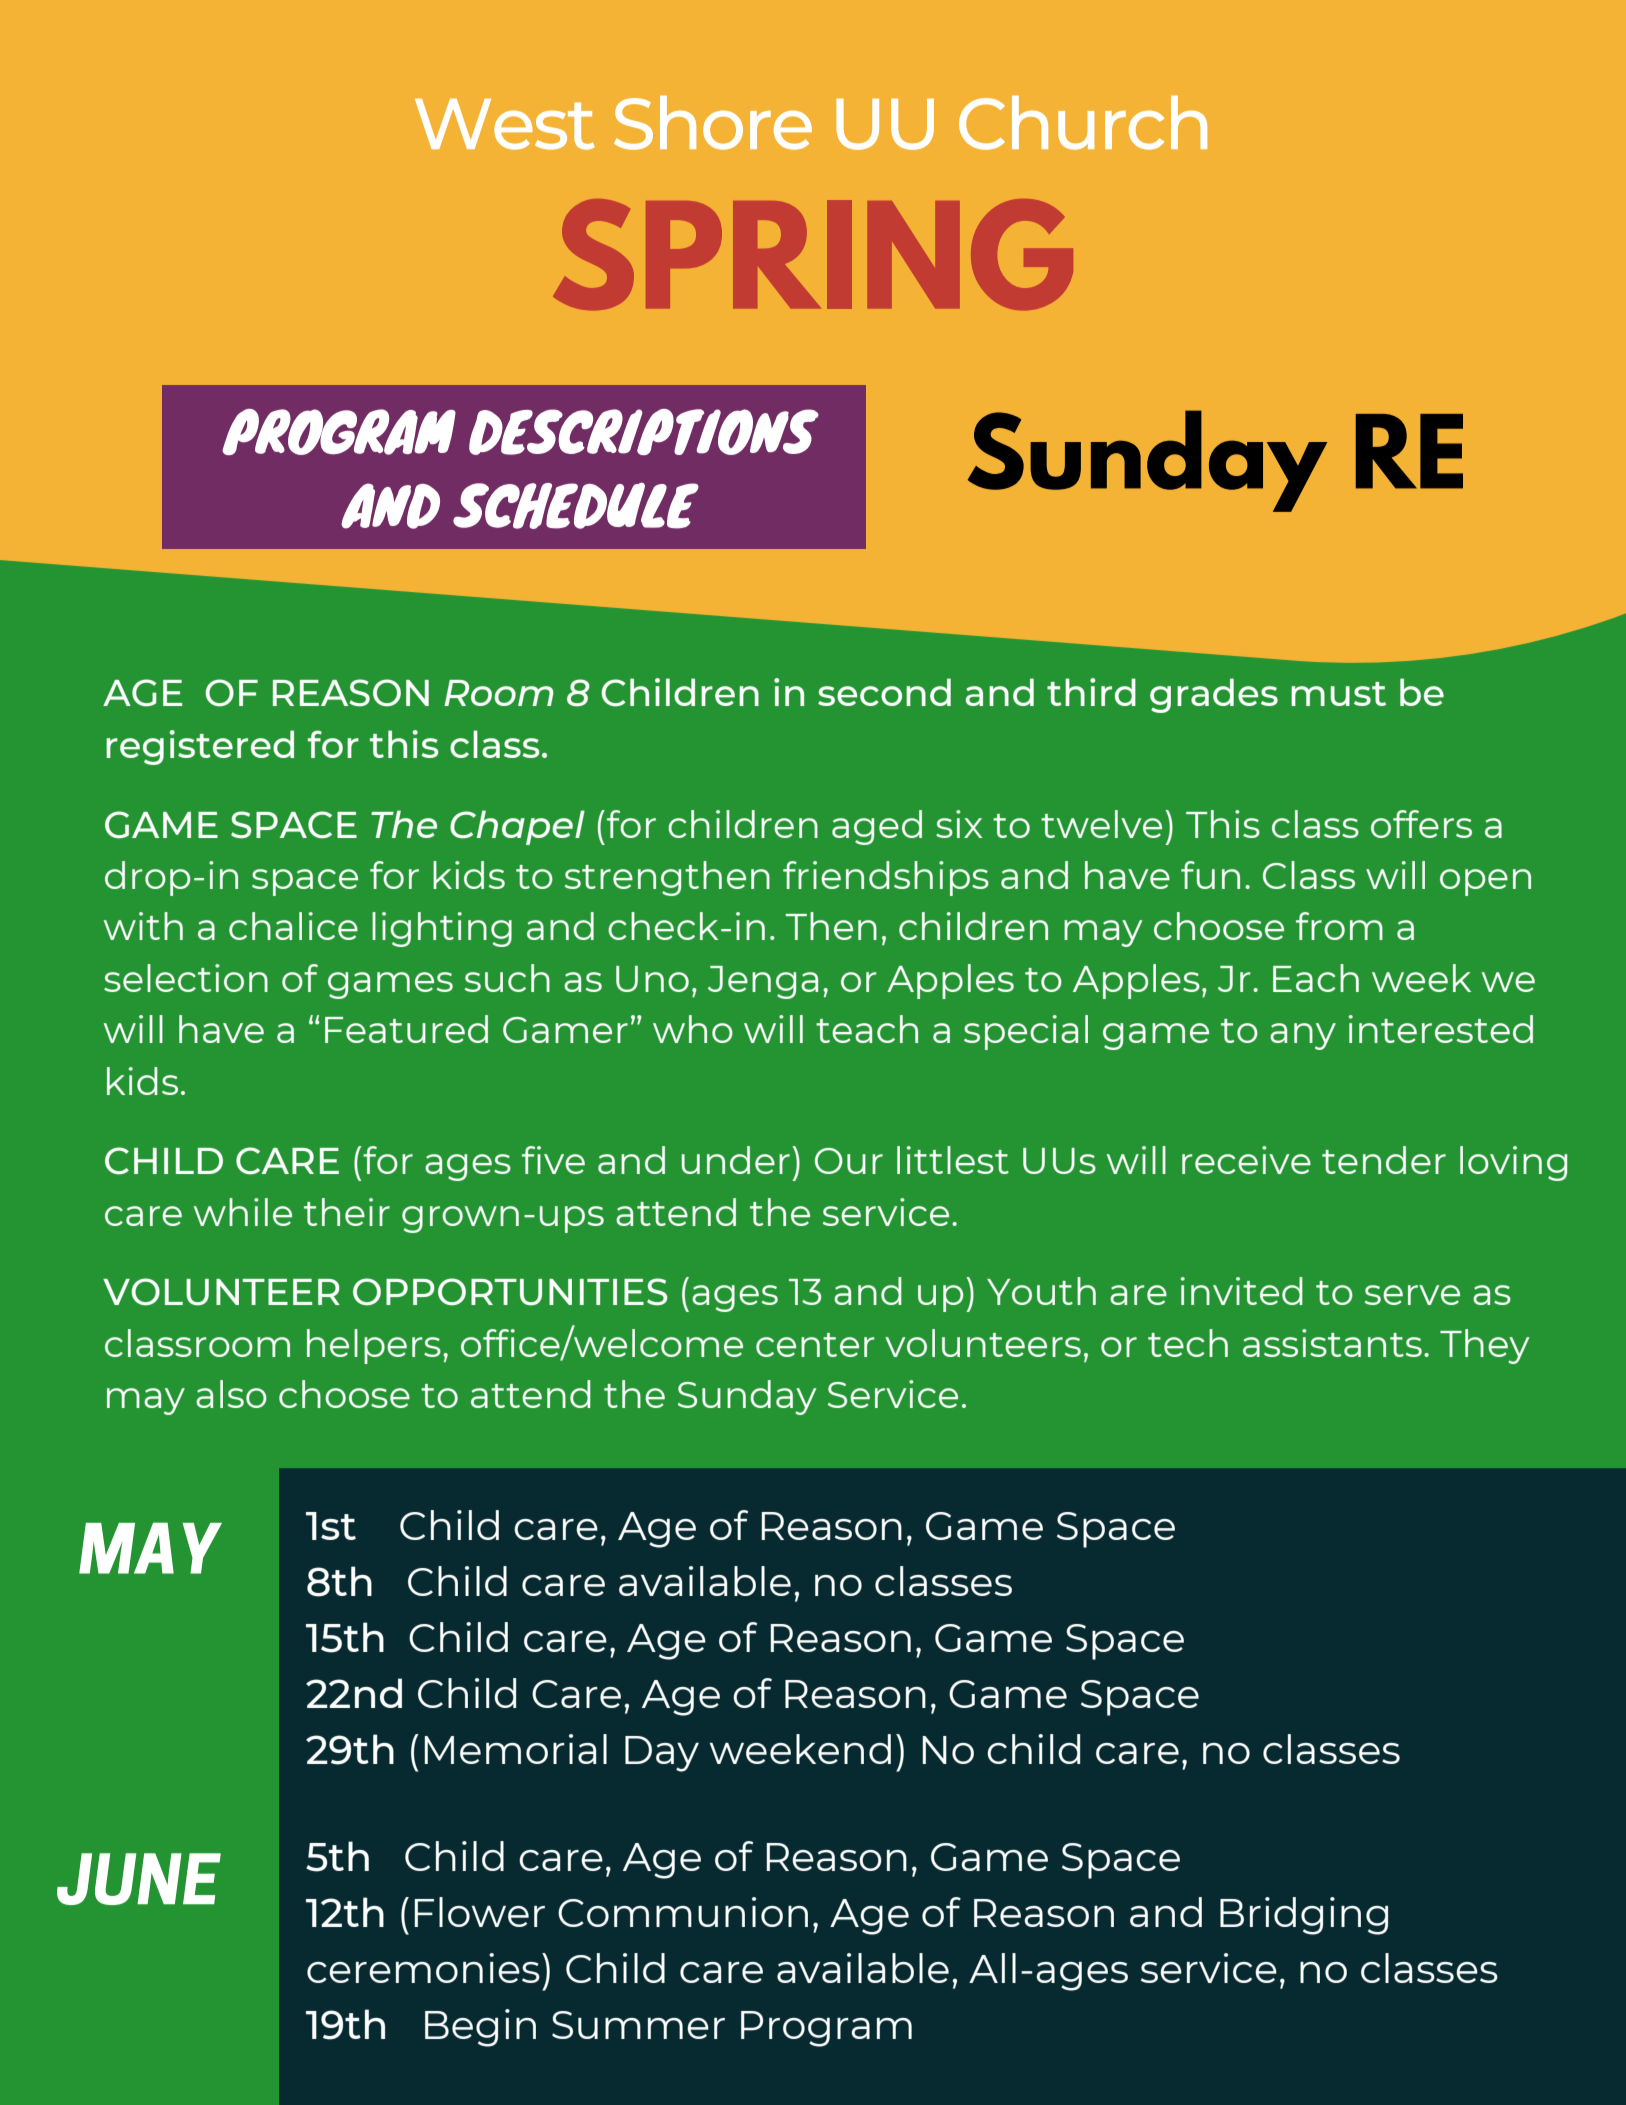  Describe the element at coordinates (884, 692) in the screenshot. I see `second` at that location.
